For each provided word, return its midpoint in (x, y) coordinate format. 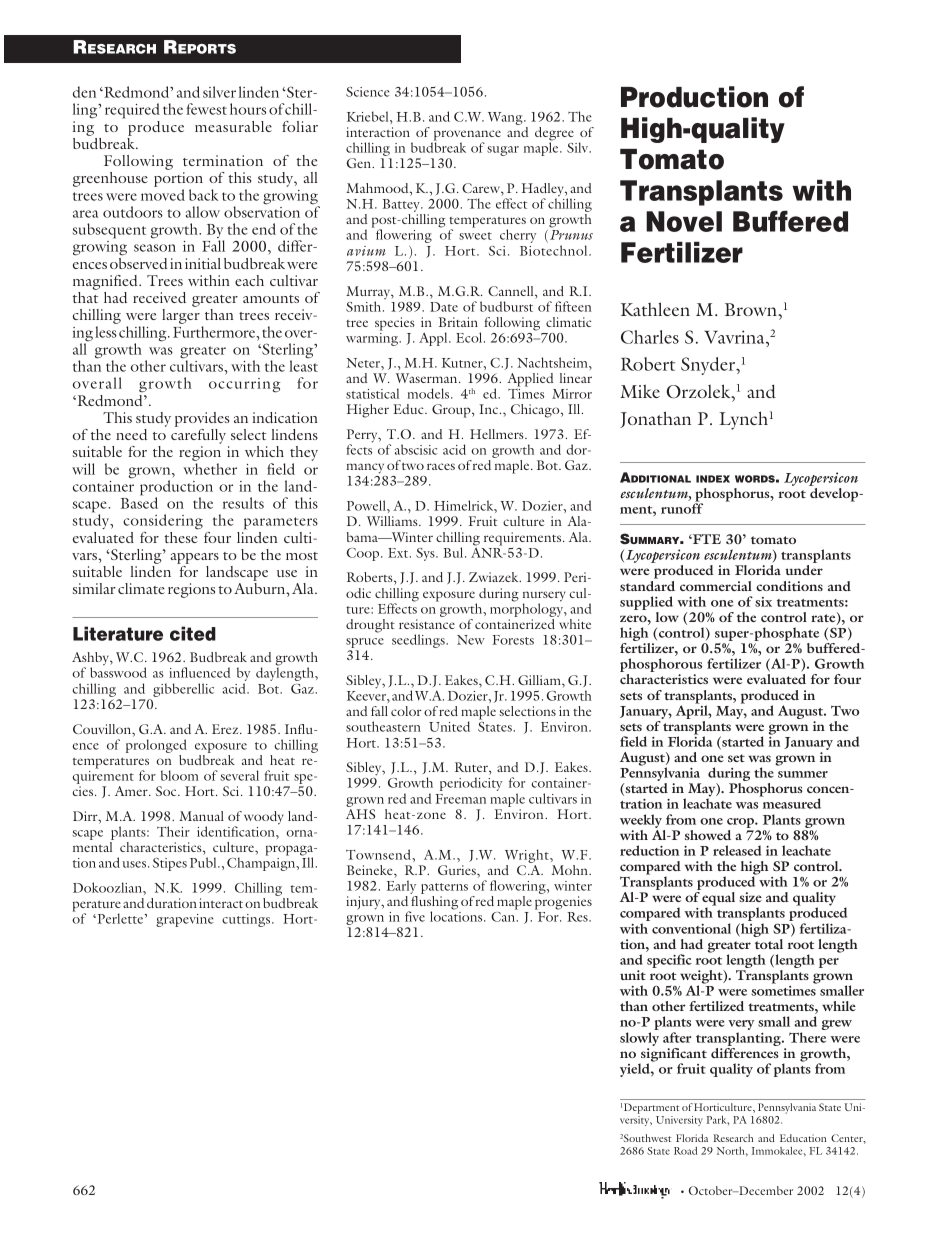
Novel (684, 221)
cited (193, 633)
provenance (466, 136)
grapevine (185, 920)
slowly (639, 1039)
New (471, 640)
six (763, 602)
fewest (206, 109)
